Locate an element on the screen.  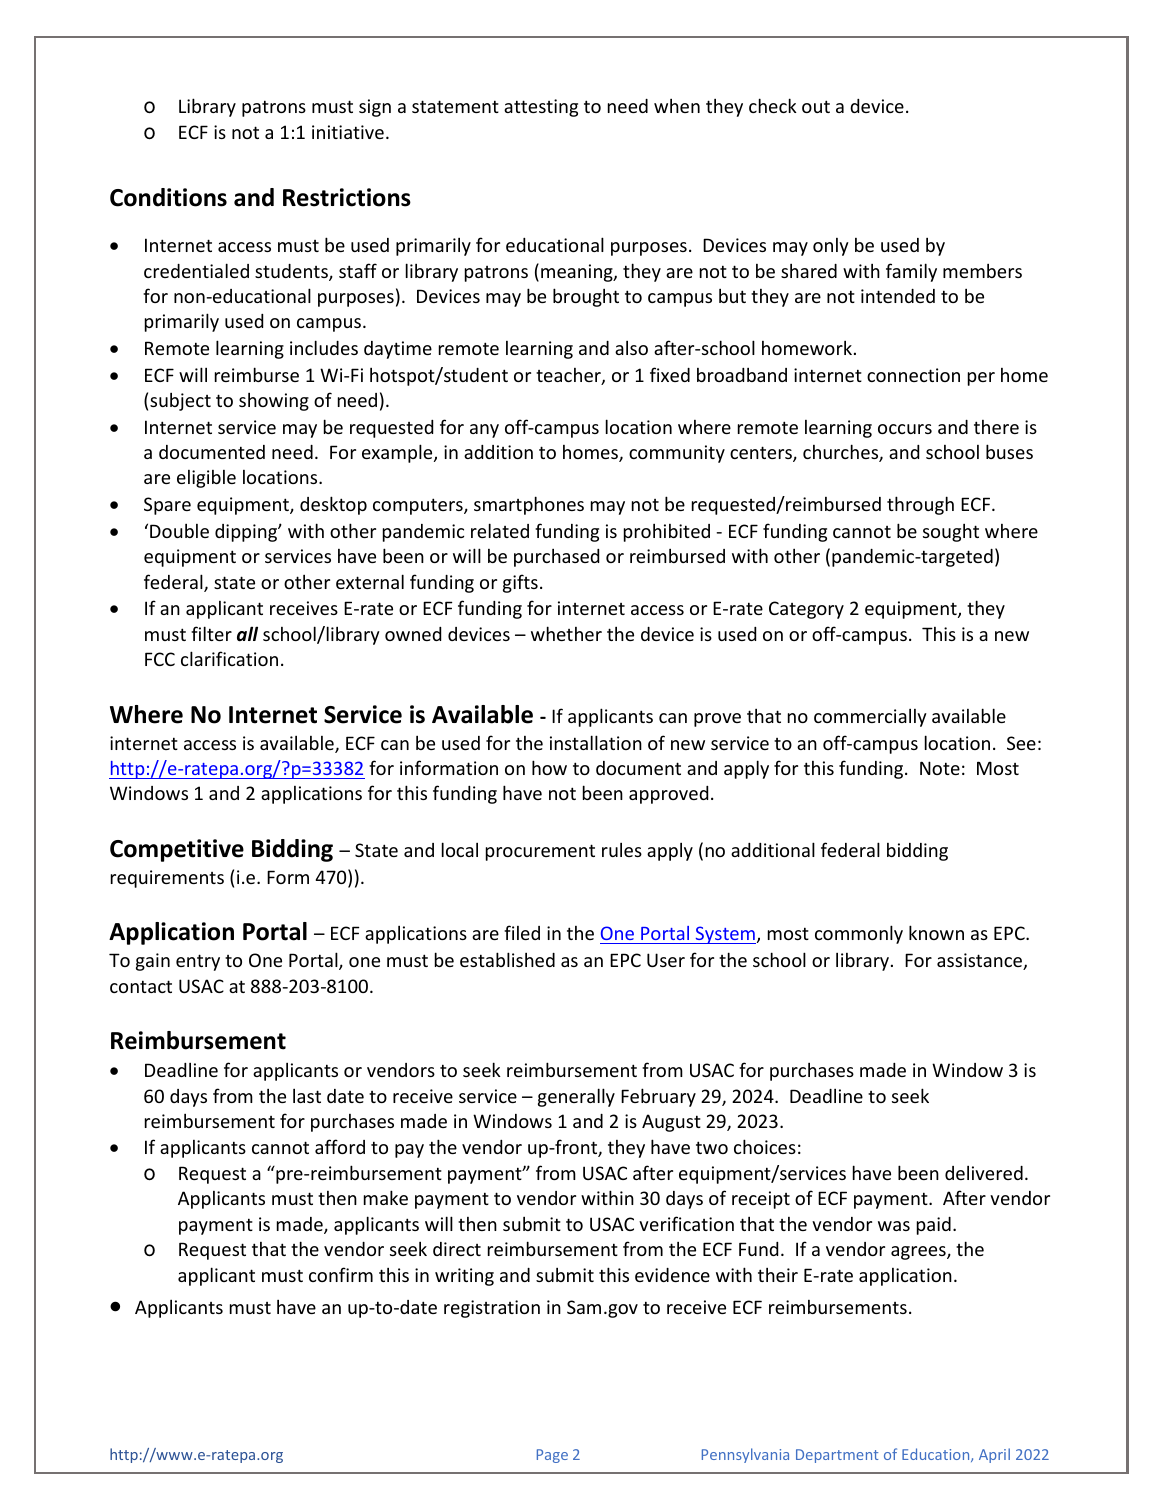
occurs is located at coordinates (905, 429).
